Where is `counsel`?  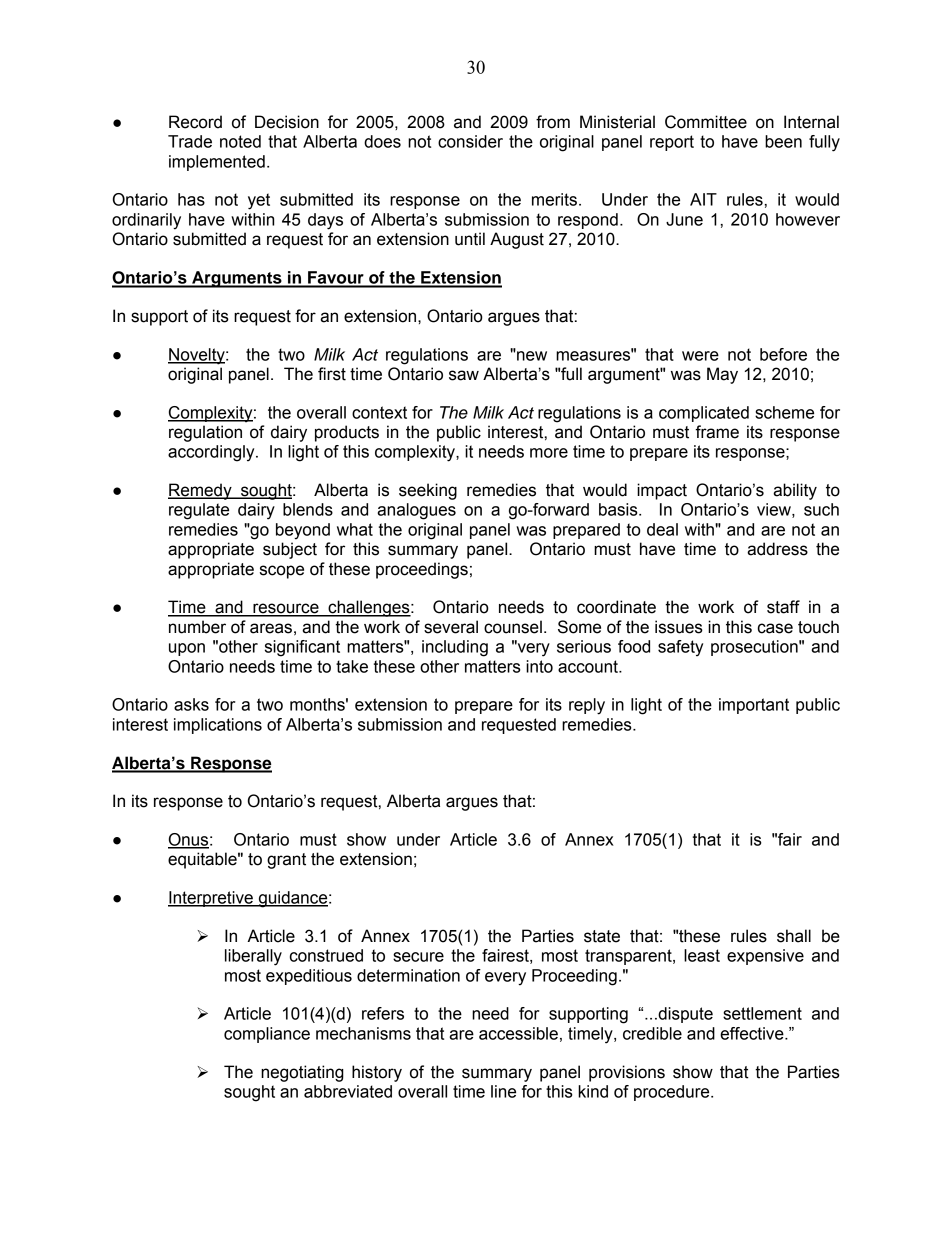 counsel is located at coordinates (513, 627).
